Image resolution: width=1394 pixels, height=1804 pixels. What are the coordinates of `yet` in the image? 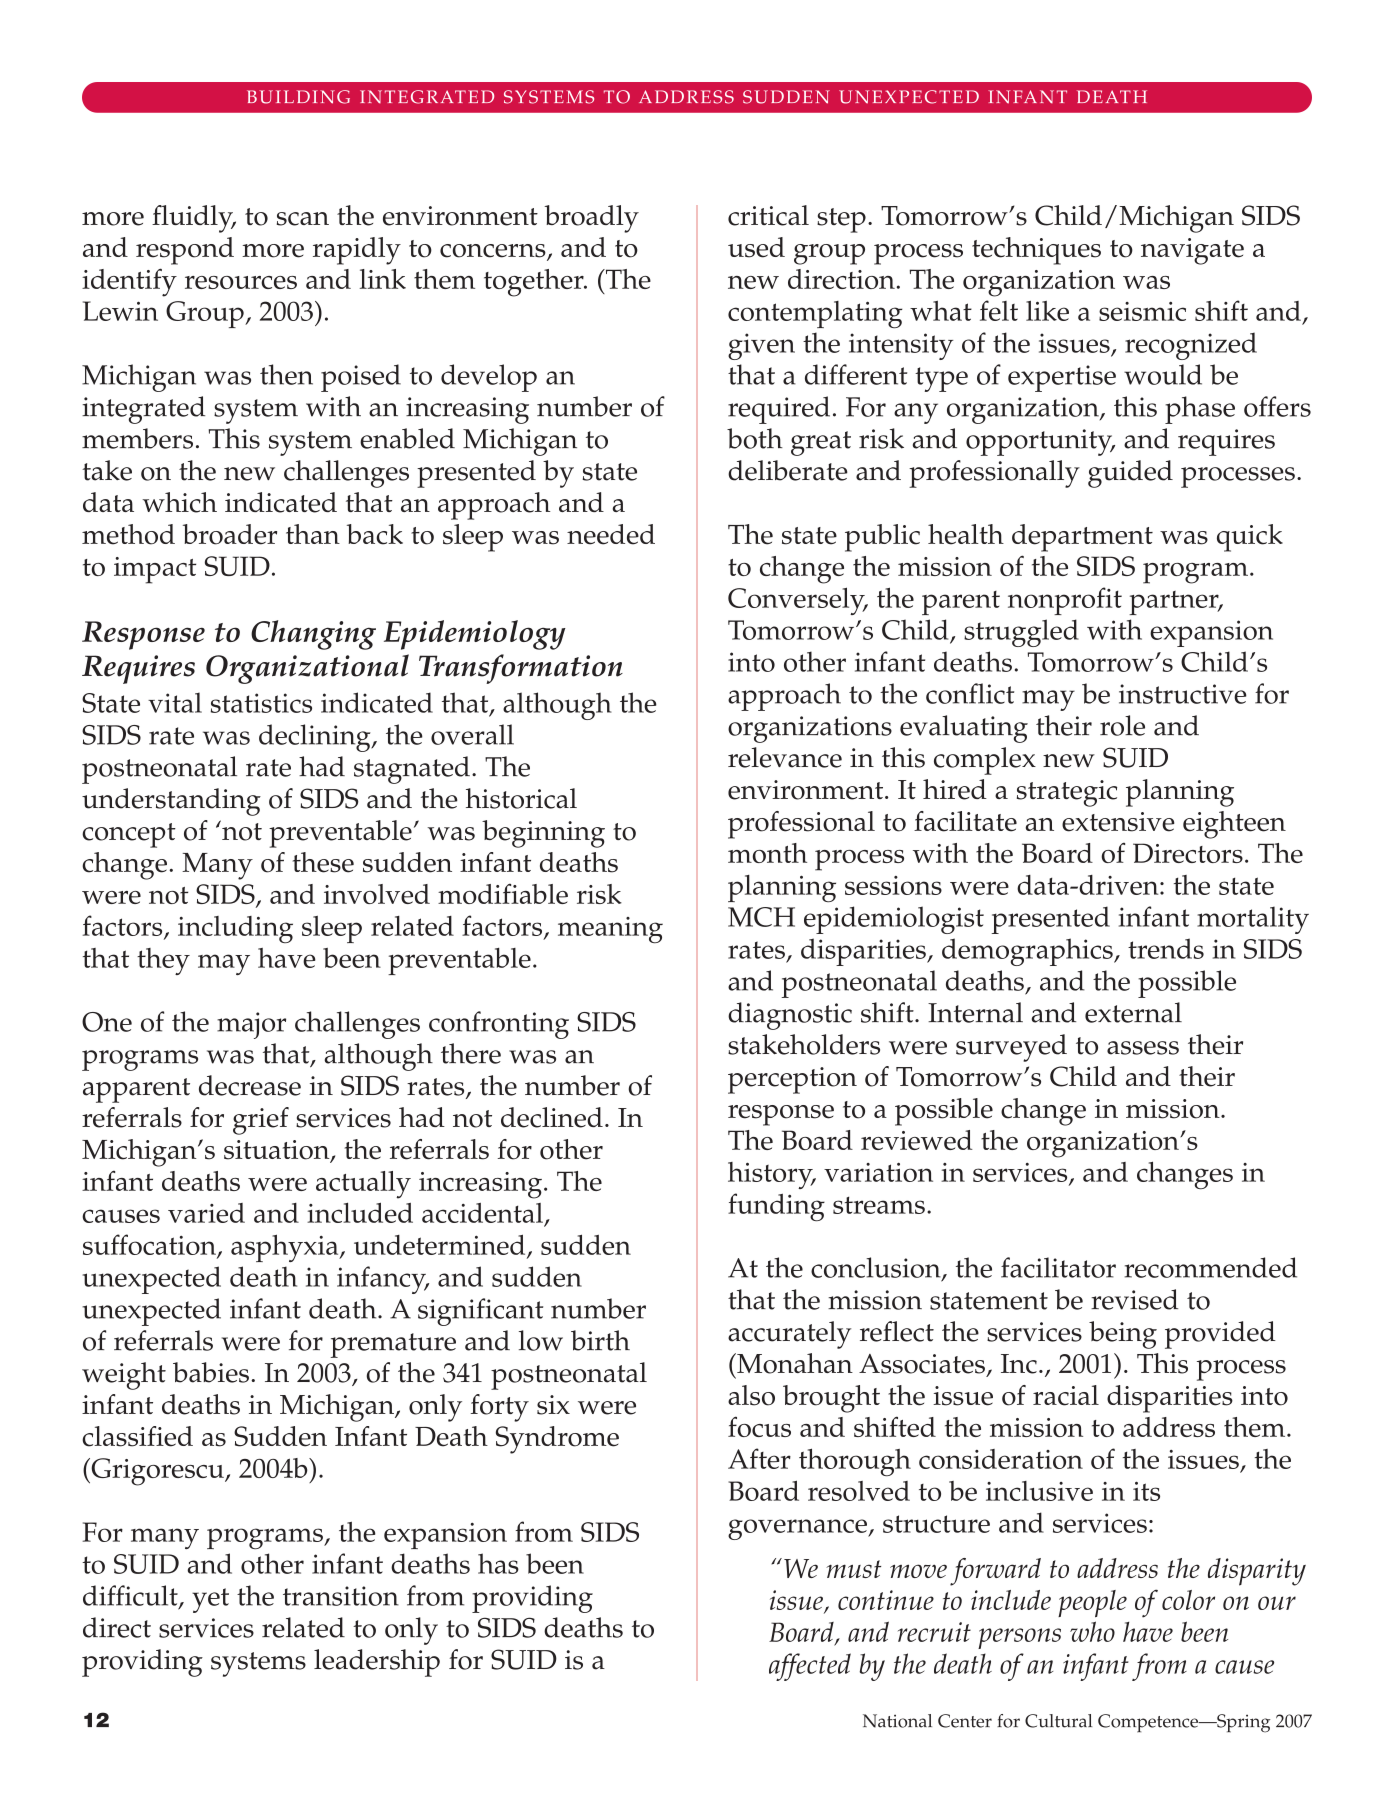 It's located at (210, 1600).
